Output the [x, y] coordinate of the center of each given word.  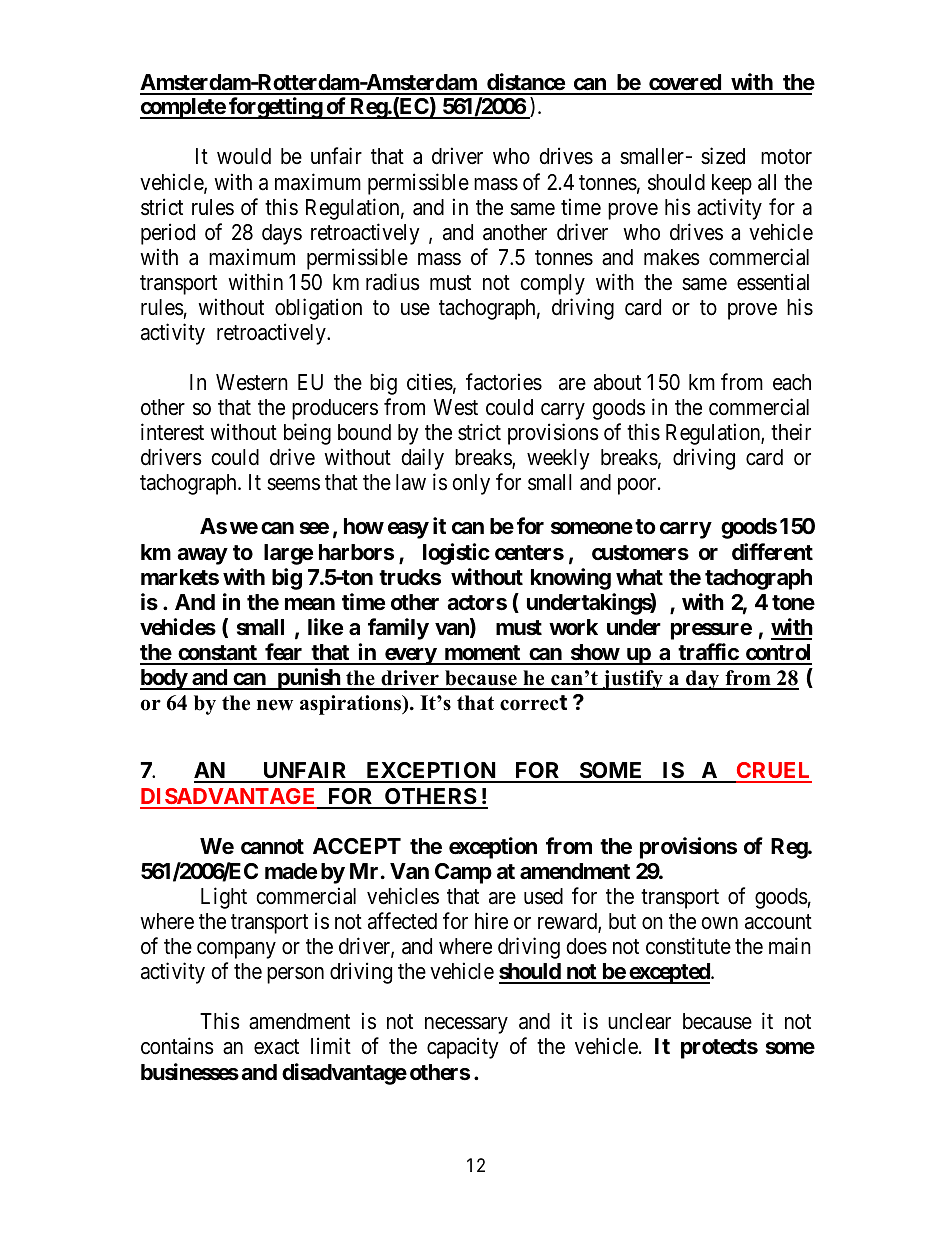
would [244, 156]
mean [310, 604]
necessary [466, 1025]
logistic [456, 554]
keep [732, 184]
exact [276, 1047]
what [639, 577]
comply [552, 284]
